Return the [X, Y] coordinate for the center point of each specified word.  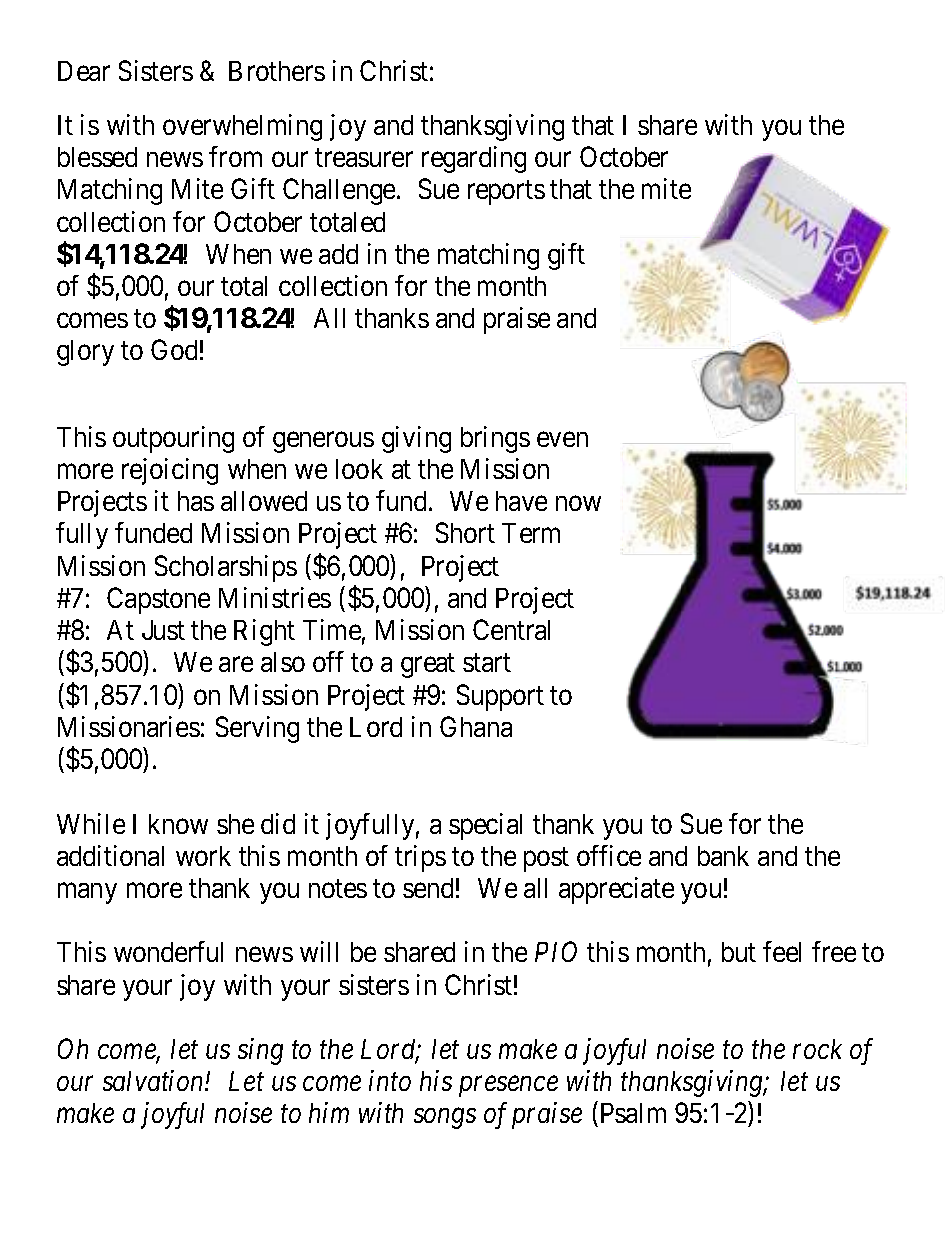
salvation [154, 1080]
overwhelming [242, 127]
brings [495, 439]
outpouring [173, 439]
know [178, 824]
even [562, 439]
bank [723, 856]
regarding [474, 159]
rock [817, 1049]
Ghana [476, 726]
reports [506, 193]
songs [445, 1119]
